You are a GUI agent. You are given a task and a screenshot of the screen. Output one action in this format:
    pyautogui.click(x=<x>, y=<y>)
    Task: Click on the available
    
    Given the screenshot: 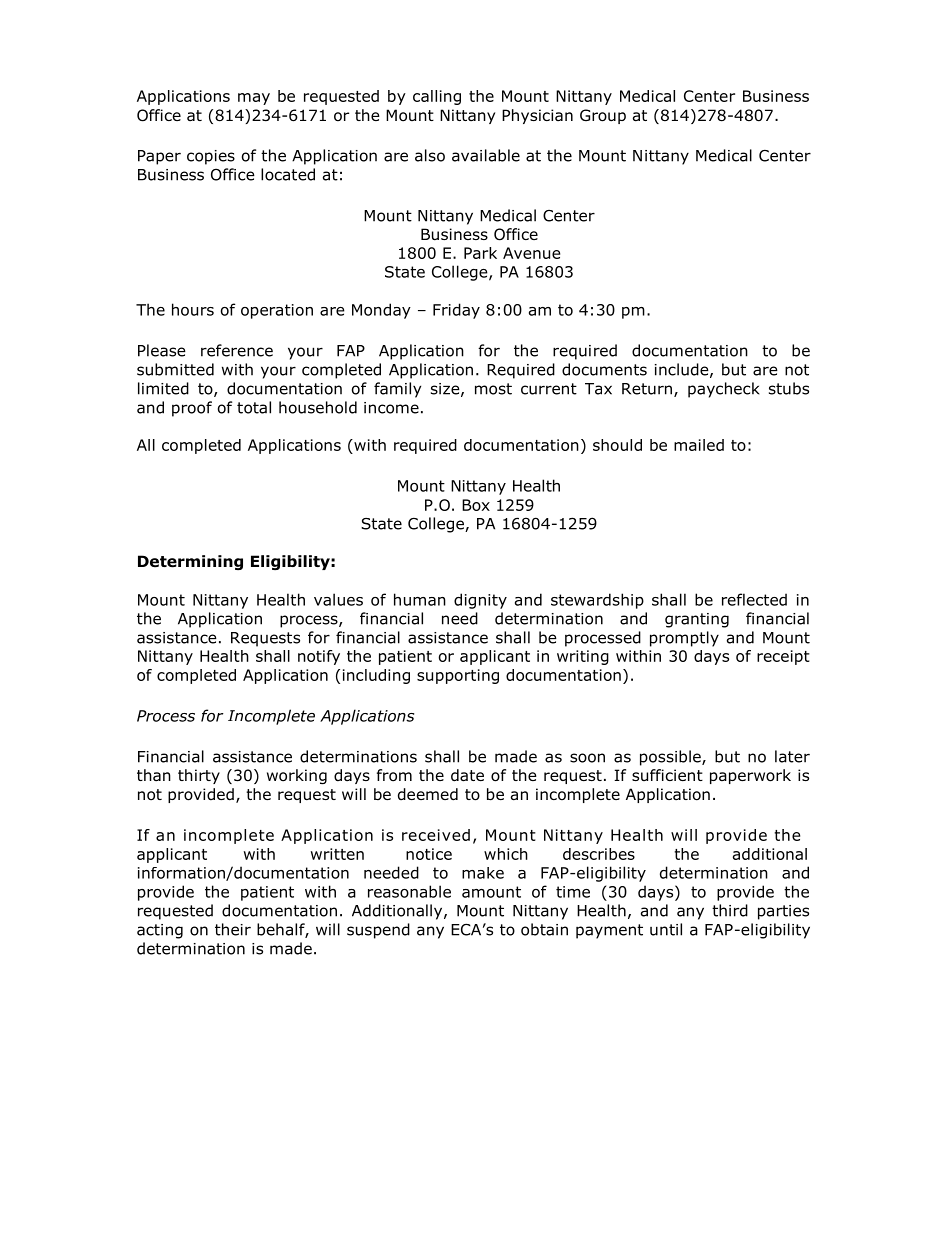 What is the action you would take?
    pyautogui.click(x=486, y=155)
